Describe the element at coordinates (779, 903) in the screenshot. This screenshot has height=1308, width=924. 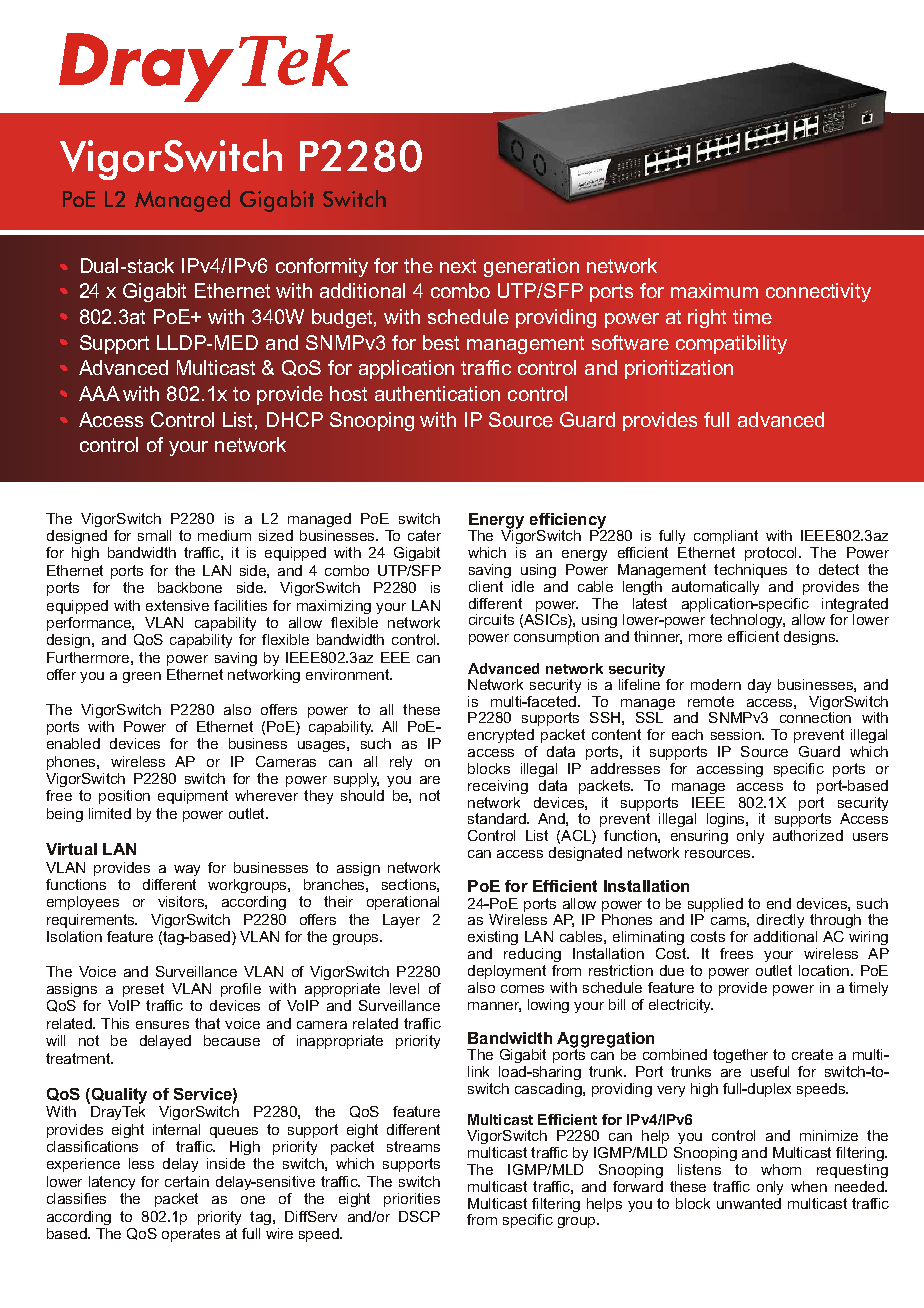
I see `end` at that location.
